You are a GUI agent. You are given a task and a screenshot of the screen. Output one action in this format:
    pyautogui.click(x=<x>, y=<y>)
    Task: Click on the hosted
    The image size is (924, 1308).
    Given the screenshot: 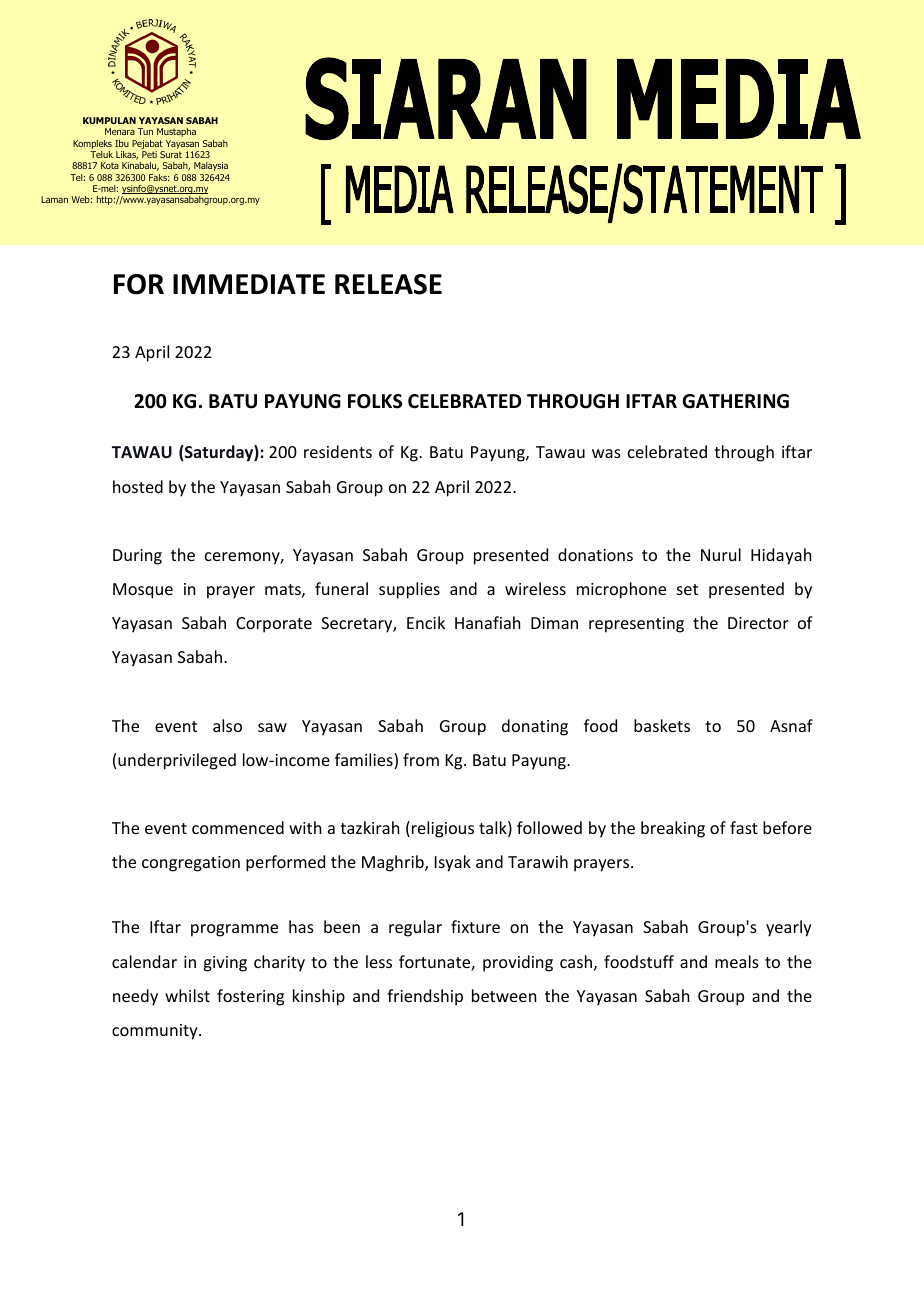 What is the action you would take?
    pyautogui.click(x=138, y=486)
